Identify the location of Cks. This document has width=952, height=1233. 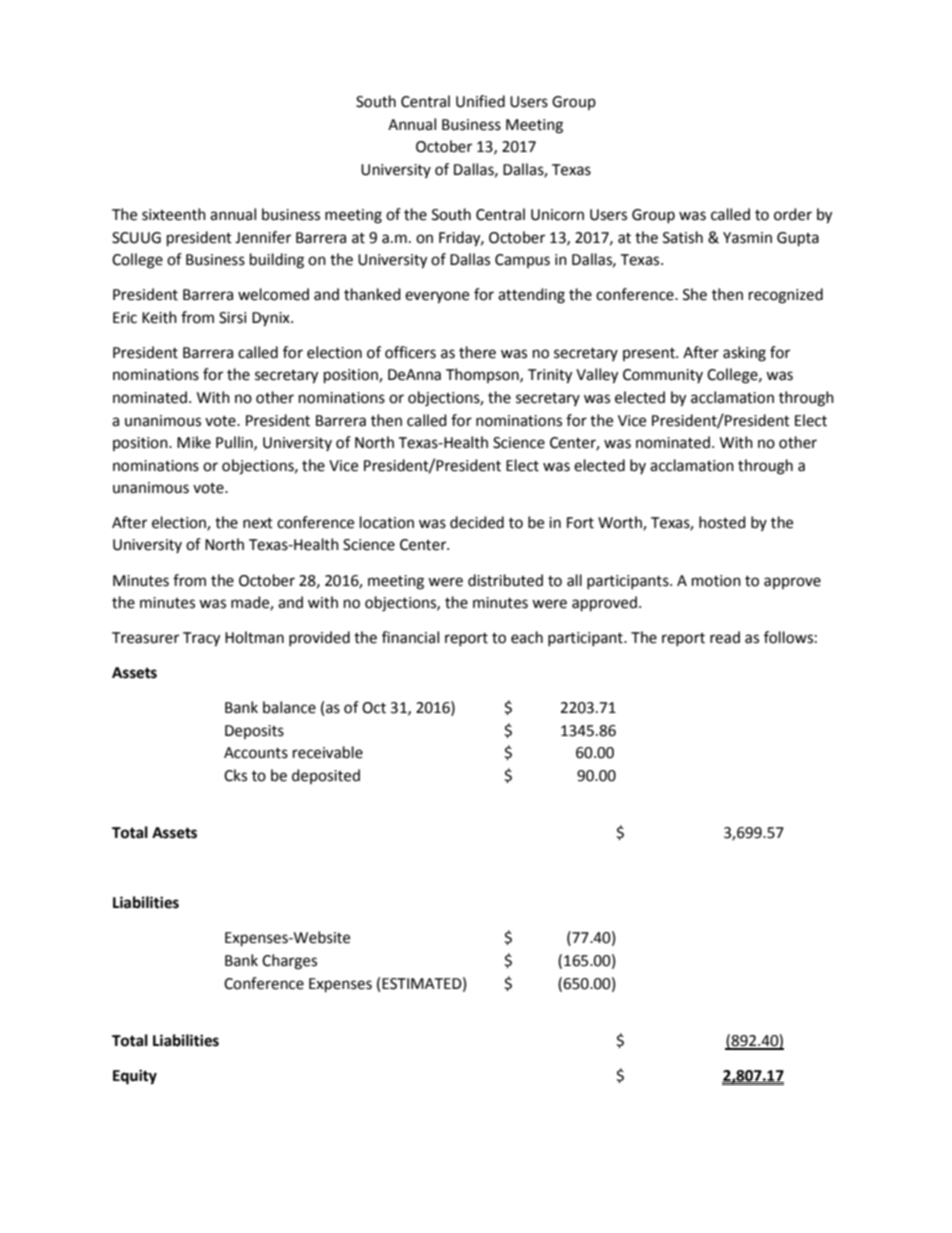
(235, 775).
